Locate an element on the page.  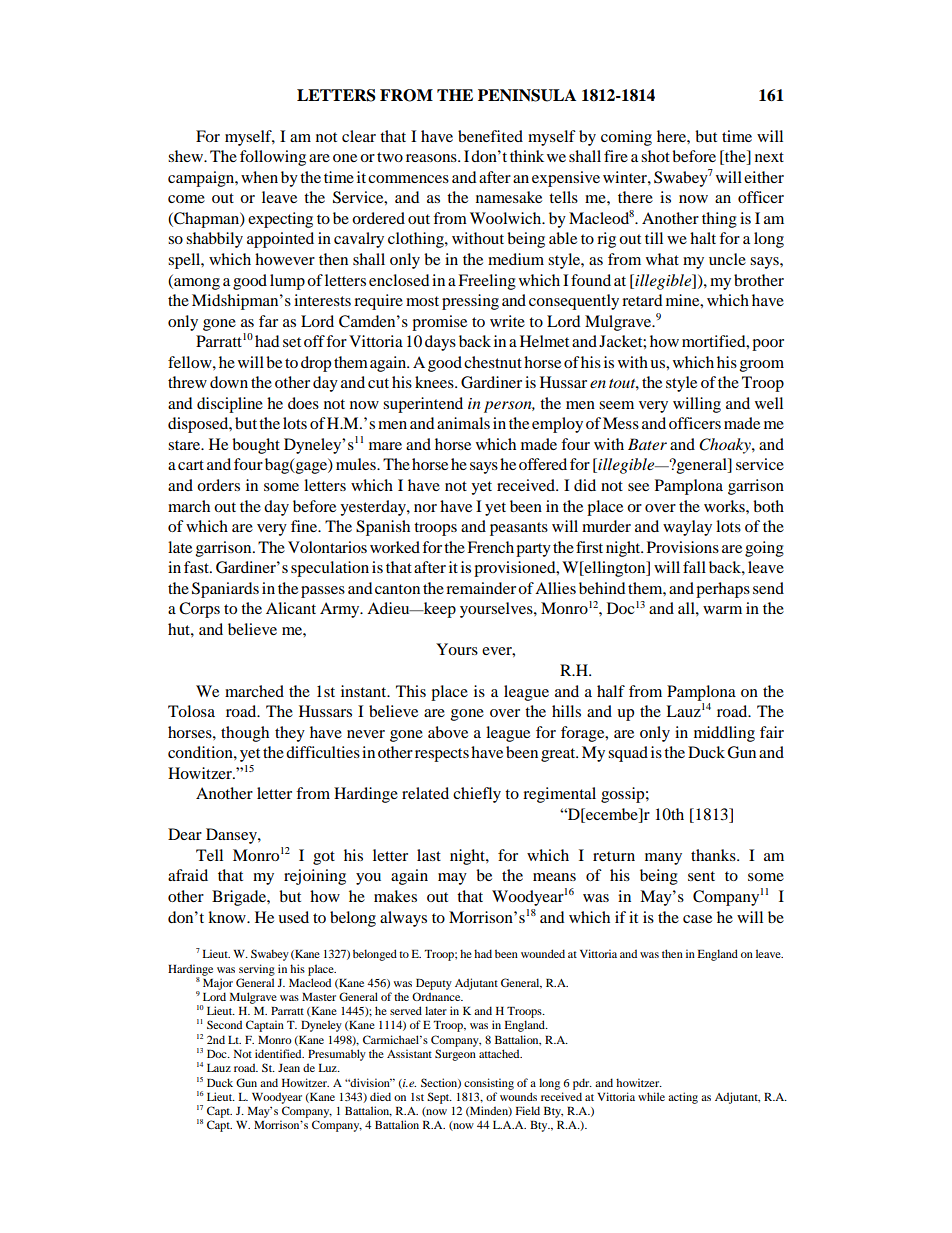
animals is located at coordinates (463, 423).
